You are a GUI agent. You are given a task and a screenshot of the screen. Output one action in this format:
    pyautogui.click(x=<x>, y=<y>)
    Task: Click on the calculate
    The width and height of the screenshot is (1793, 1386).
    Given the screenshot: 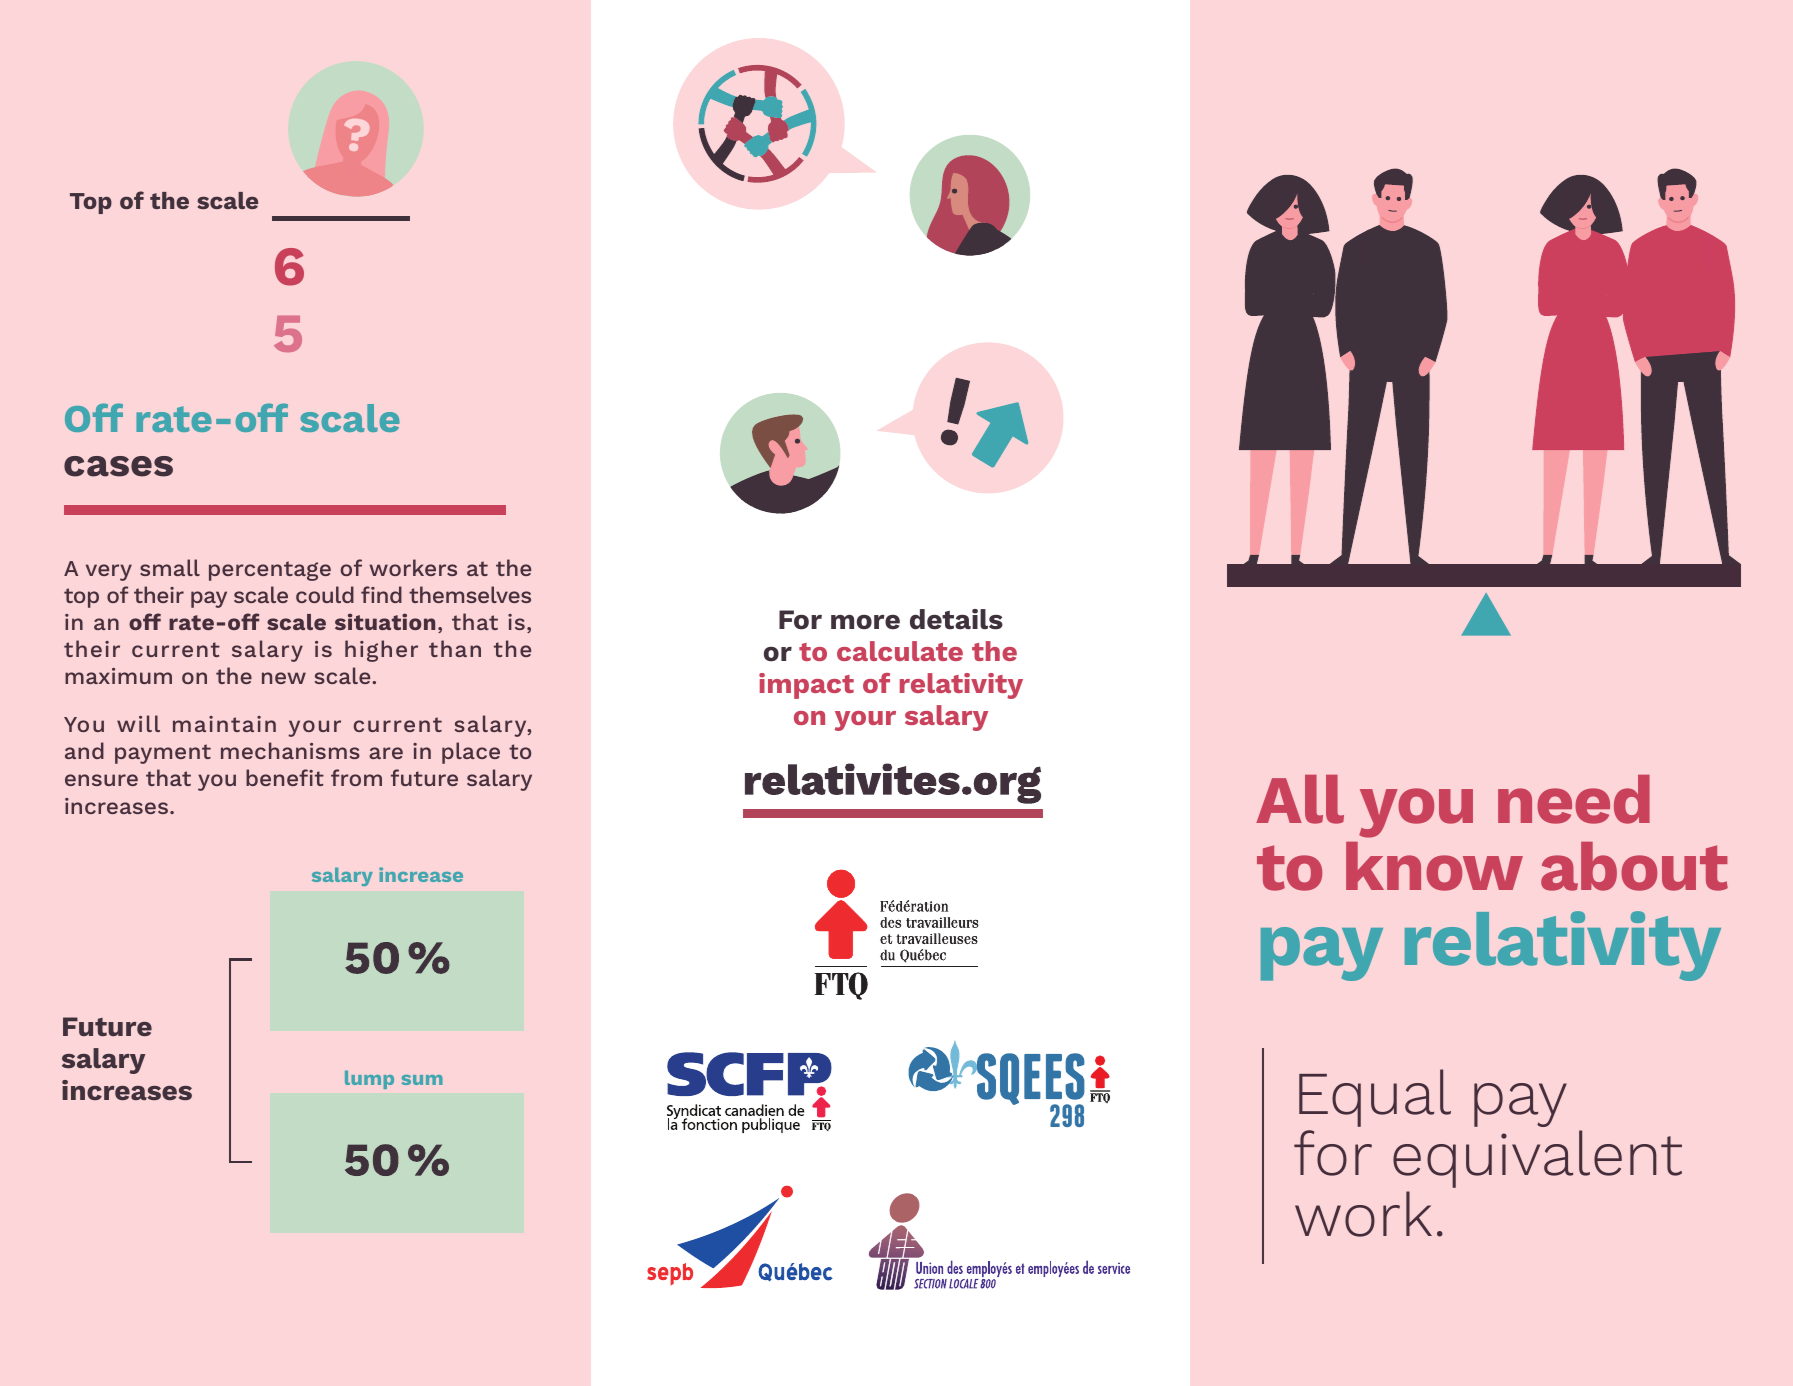 What is the action you would take?
    pyautogui.click(x=900, y=651)
